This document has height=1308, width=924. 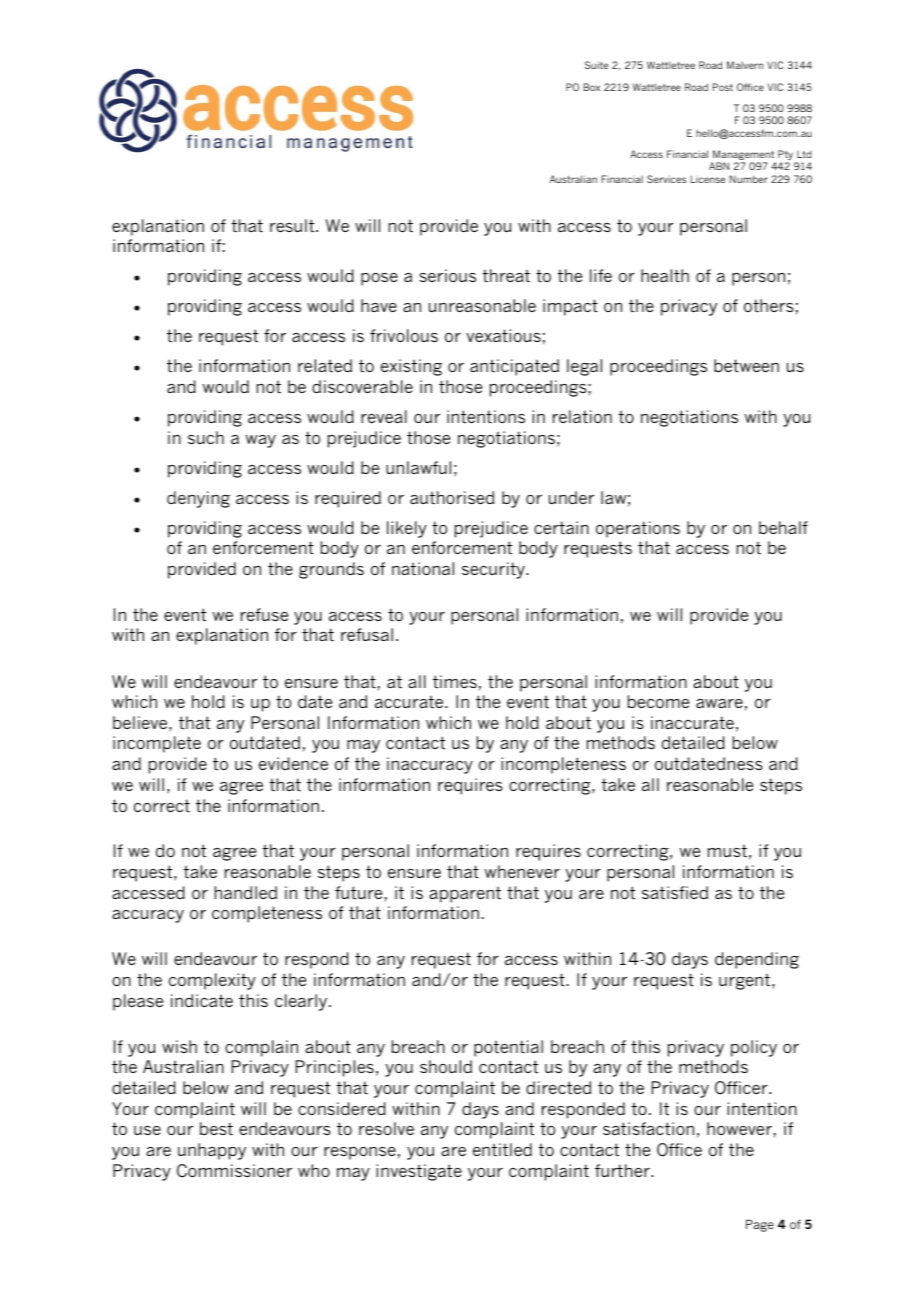 What do you see at coordinates (746, 366) in the document?
I see `between` at bounding box center [746, 366].
